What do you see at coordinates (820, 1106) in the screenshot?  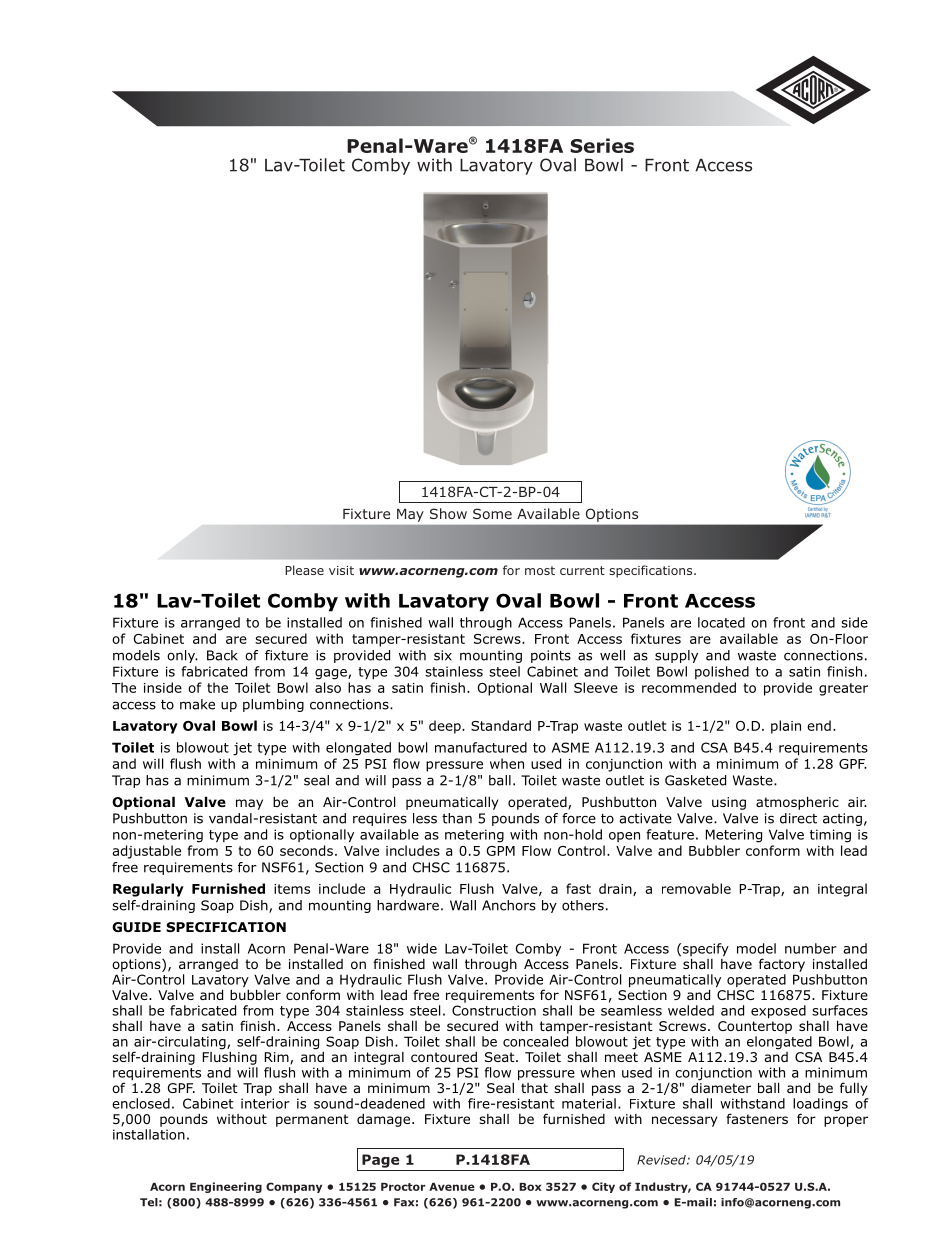 I see `loadings` at bounding box center [820, 1106].
